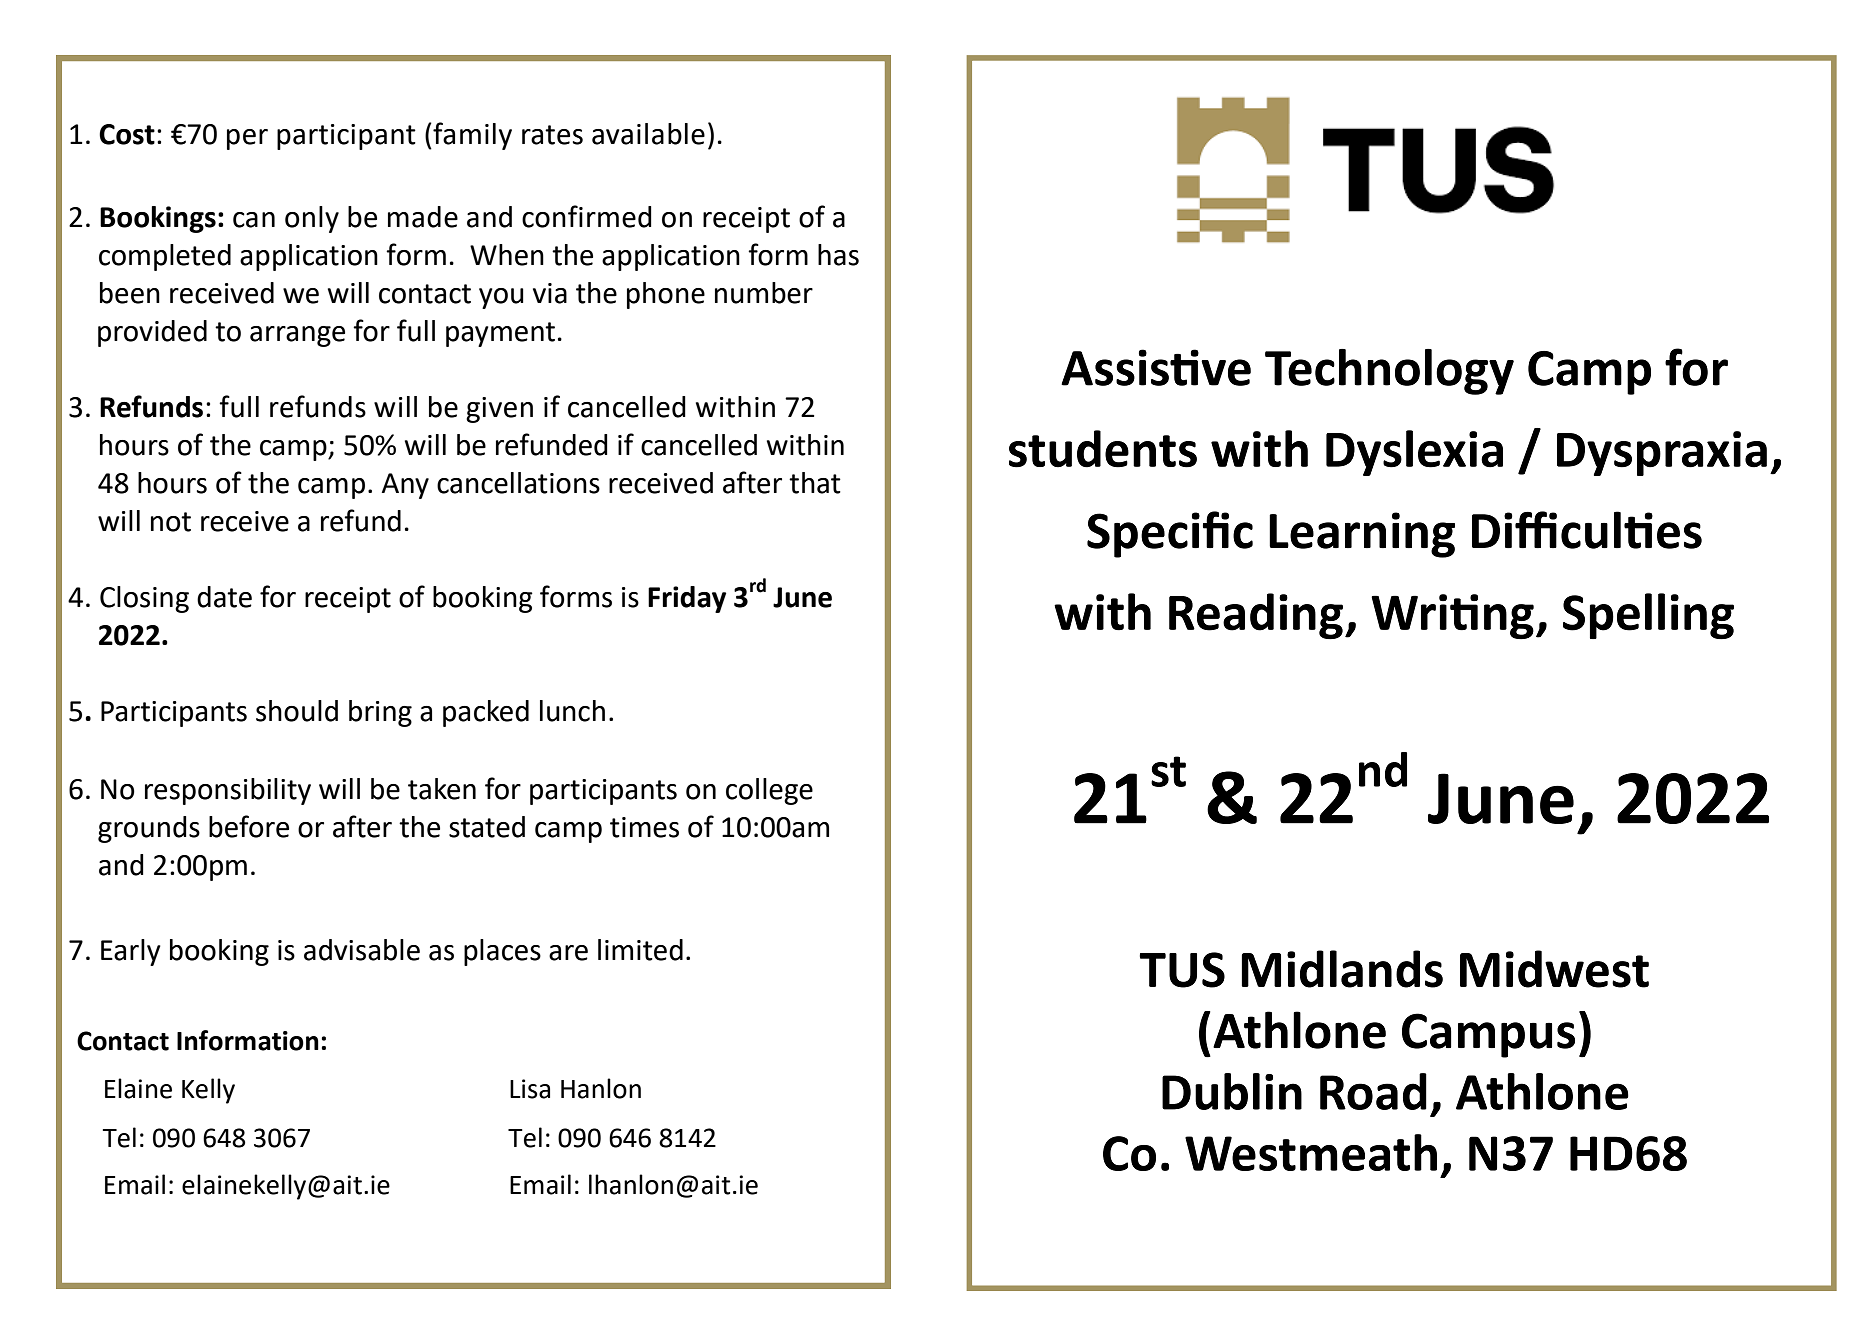 The image size is (1872, 1324). What do you see at coordinates (1156, 367) in the document?
I see `Assistive` at bounding box center [1156, 367].
